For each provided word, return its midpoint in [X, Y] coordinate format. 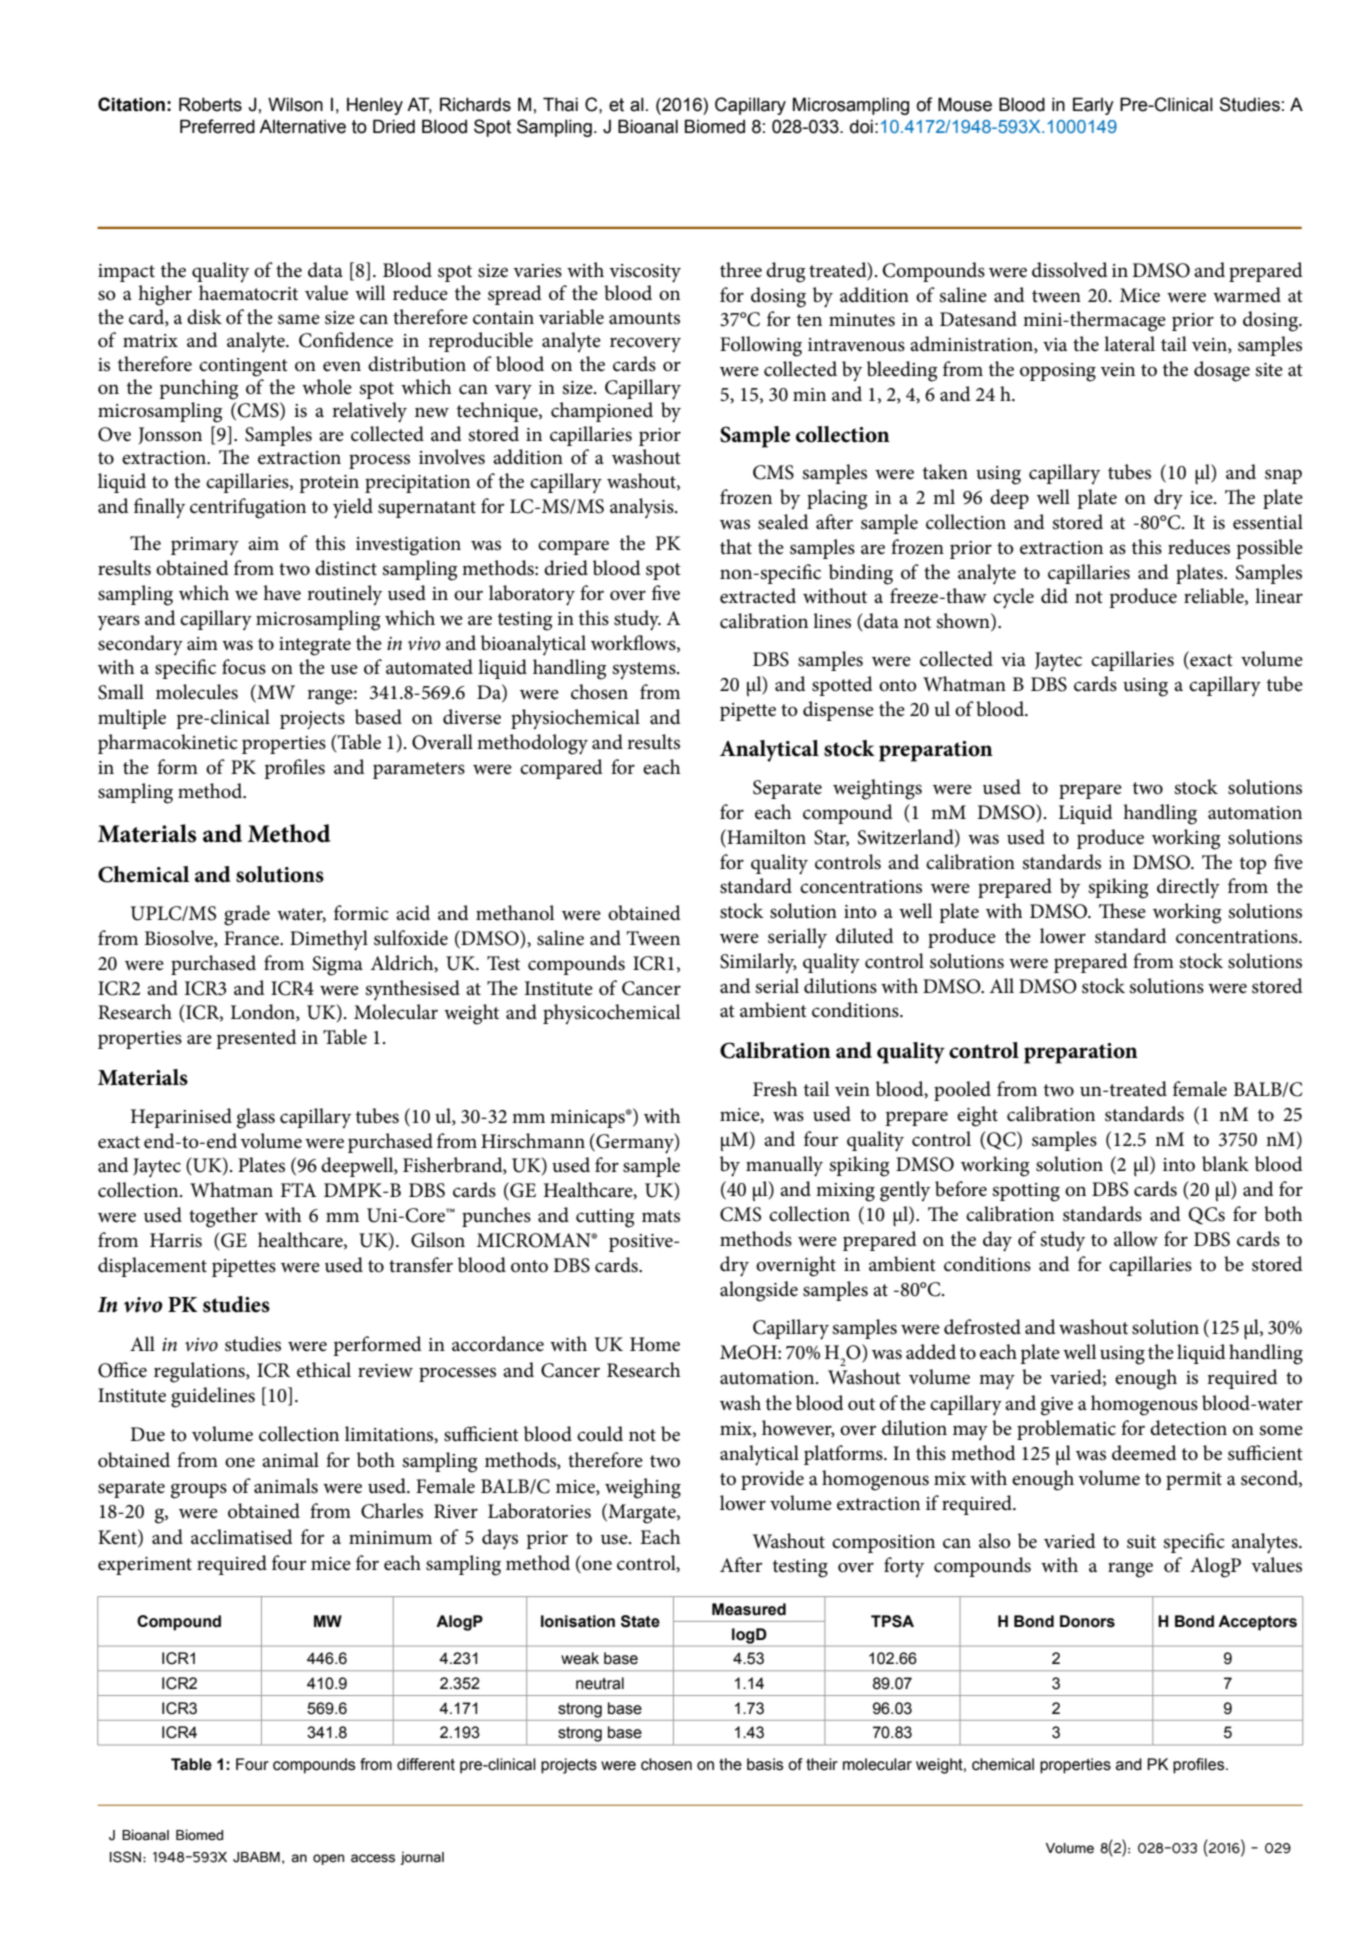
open [328, 1859]
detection [1188, 1428]
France [253, 938]
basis [765, 1764]
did [1054, 596]
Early [1093, 106]
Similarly [758, 963]
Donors [1087, 1621]
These [1122, 911]
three [741, 270]
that [736, 547]
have [282, 593]
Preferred [217, 126]
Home [655, 1344]
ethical [324, 1370]
